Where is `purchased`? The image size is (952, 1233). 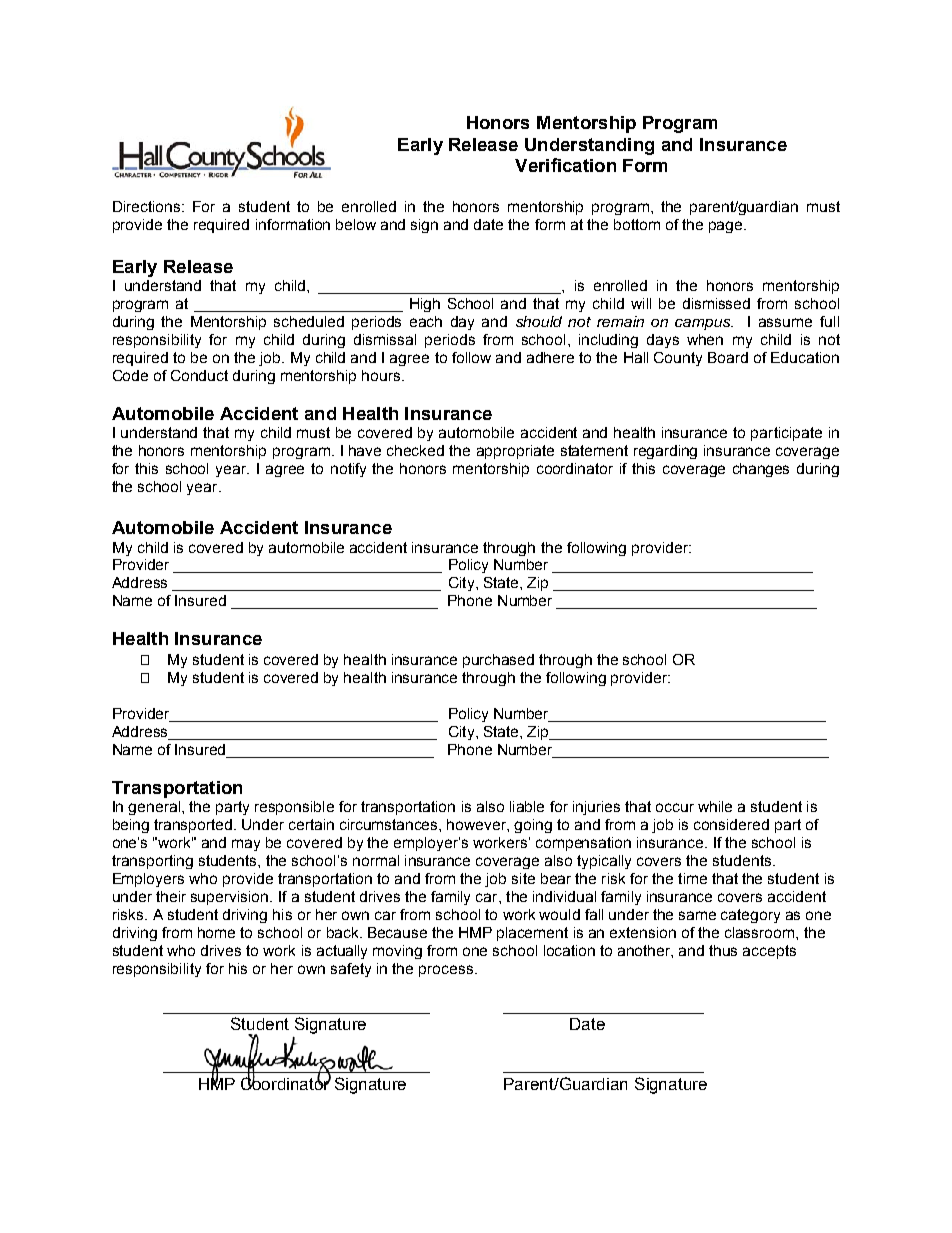
purchased is located at coordinates (498, 661).
